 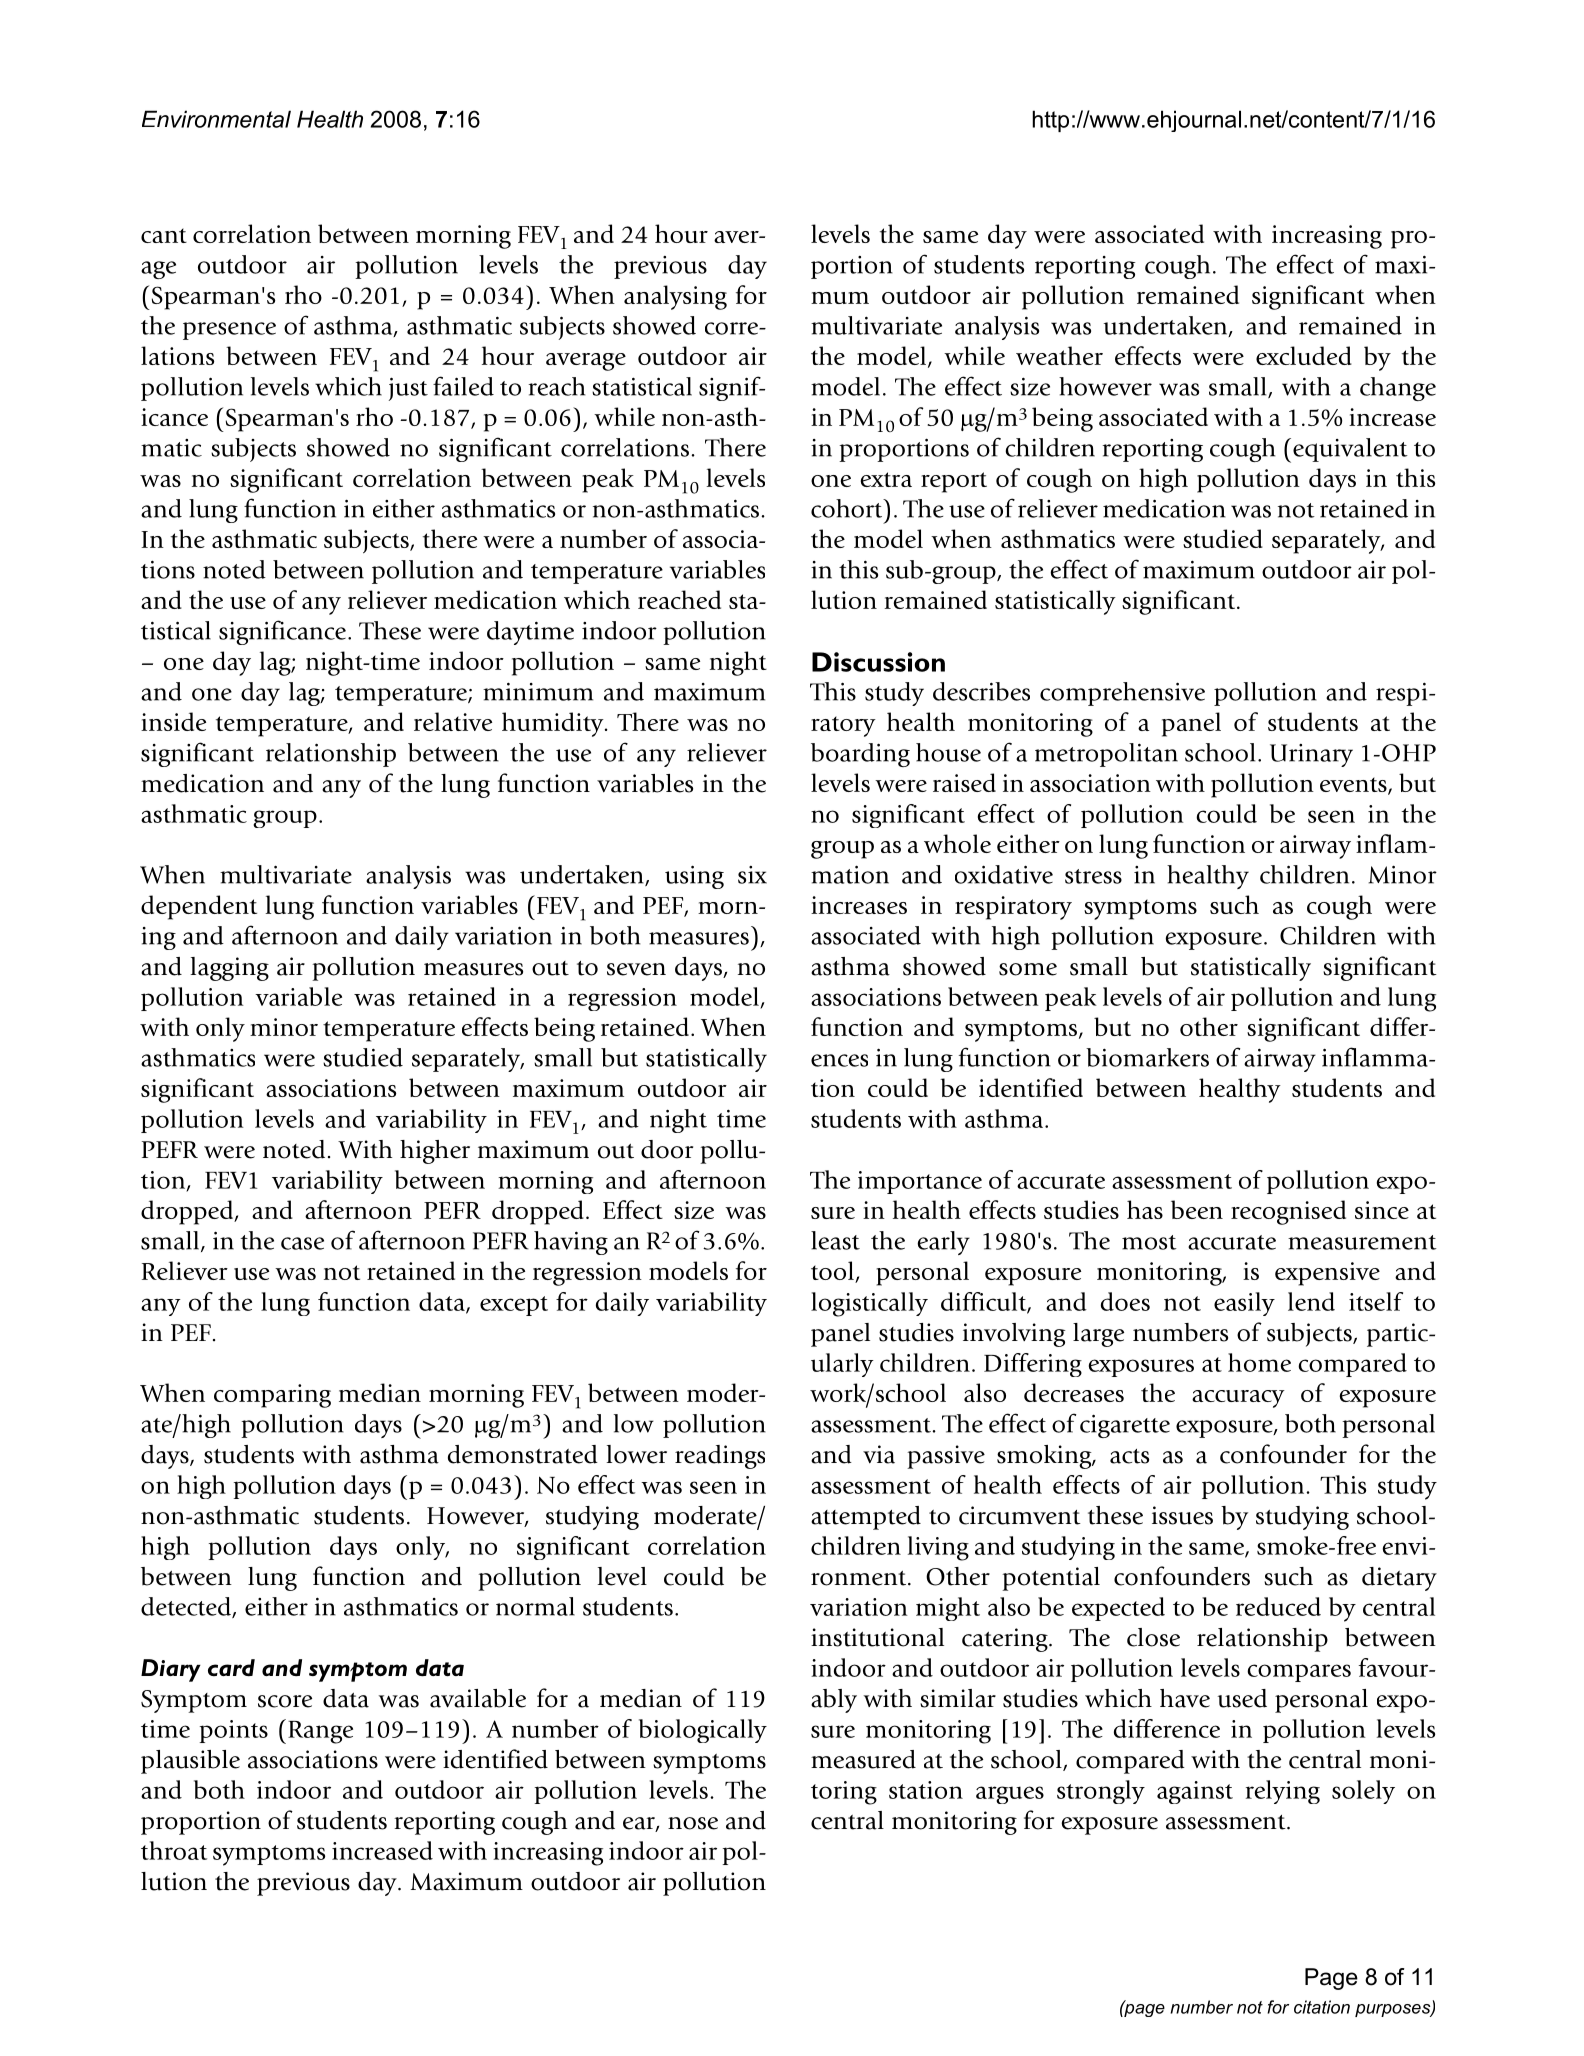 What do you see at coordinates (1304, 355) in the page?
I see `excluded` at bounding box center [1304, 355].
